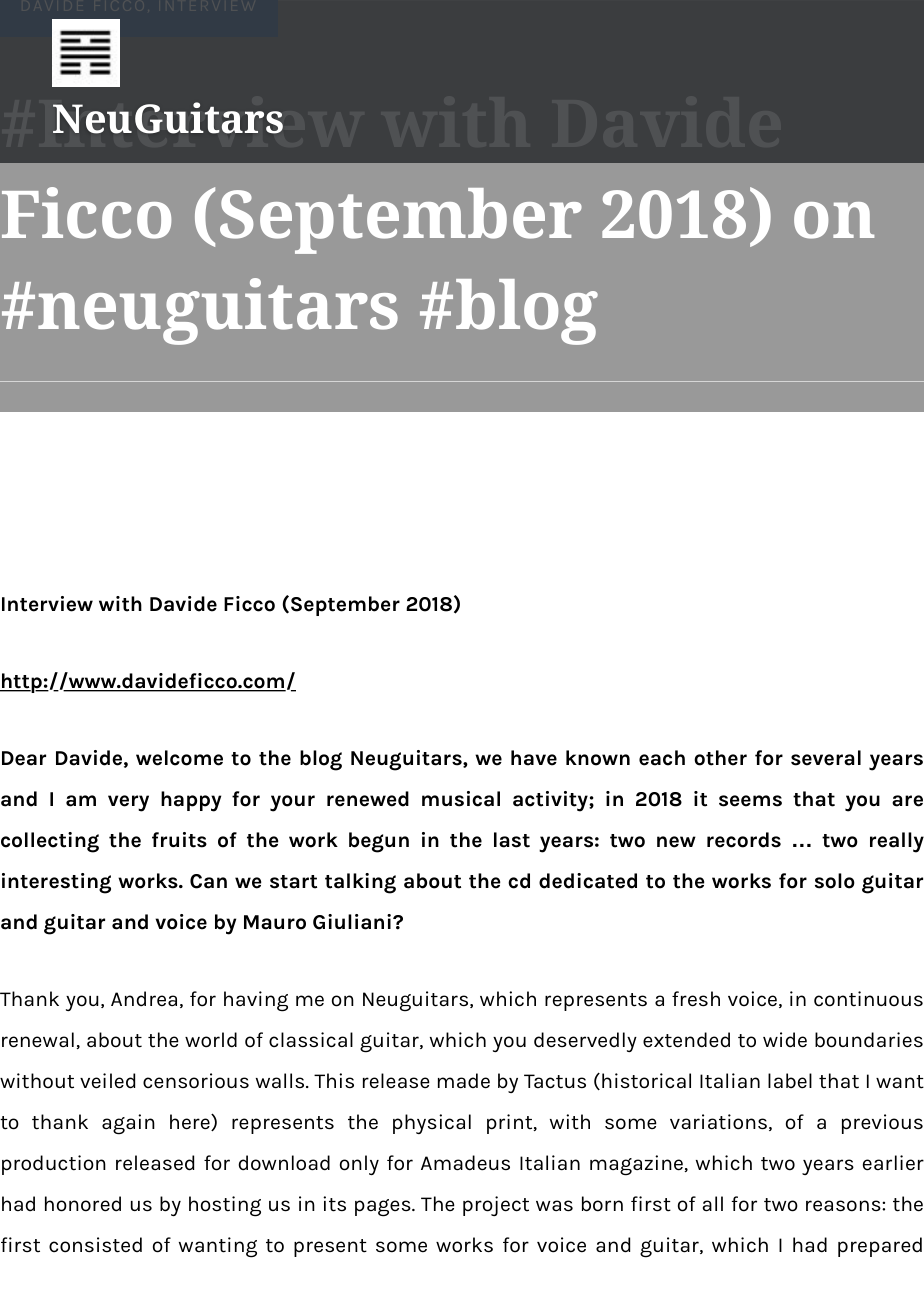 The height and width of the page is (1294, 924). I want to click on consisted, so click(95, 1245).
